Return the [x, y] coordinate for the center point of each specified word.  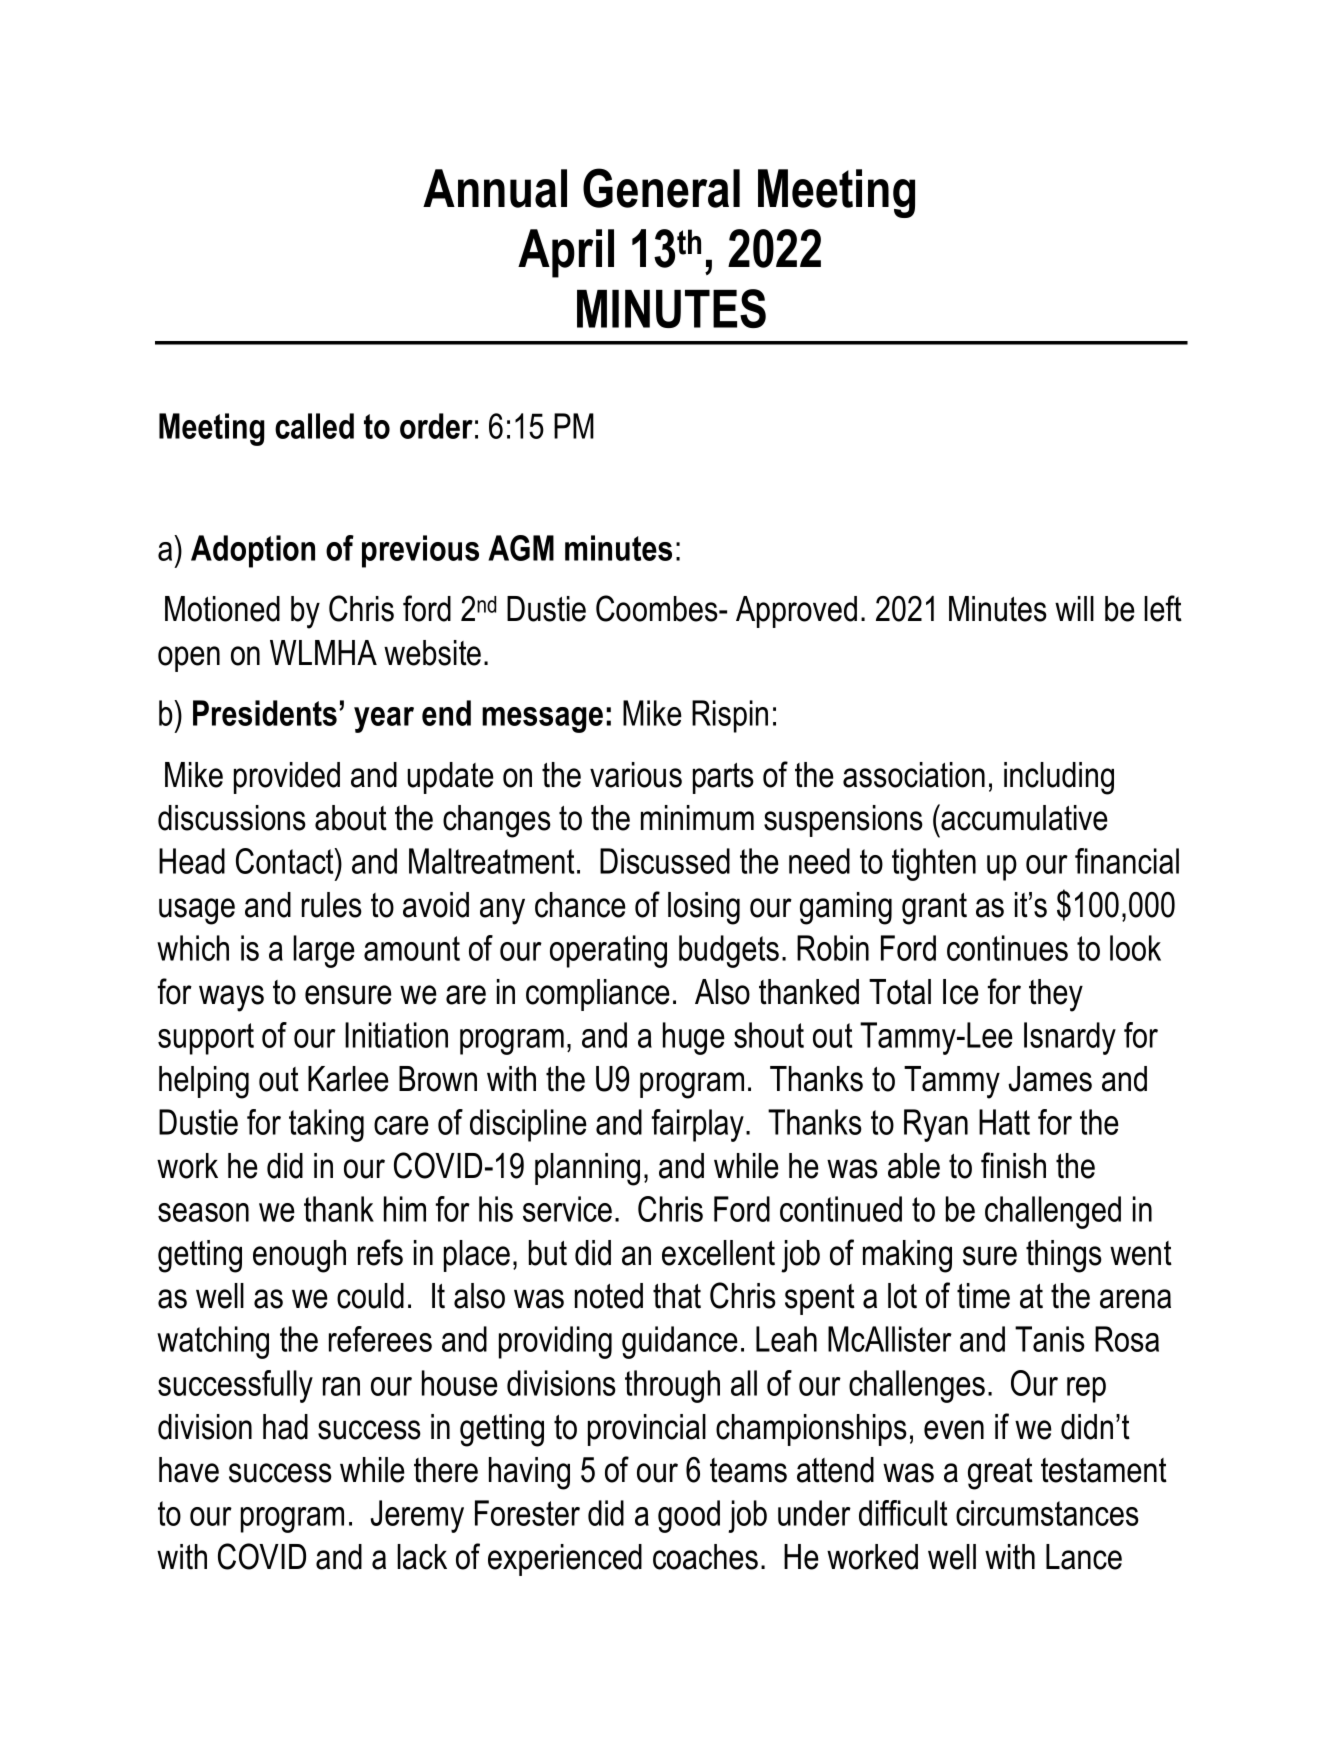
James [1050, 1079]
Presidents [265, 713]
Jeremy [417, 1516]
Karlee [348, 1079]
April [566, 253]
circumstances [1047, 1513]
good [689, 1516]
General [661, 188]
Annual [495, 188]
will [1074, 608]
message [542, 720]
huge [694, 1038]
